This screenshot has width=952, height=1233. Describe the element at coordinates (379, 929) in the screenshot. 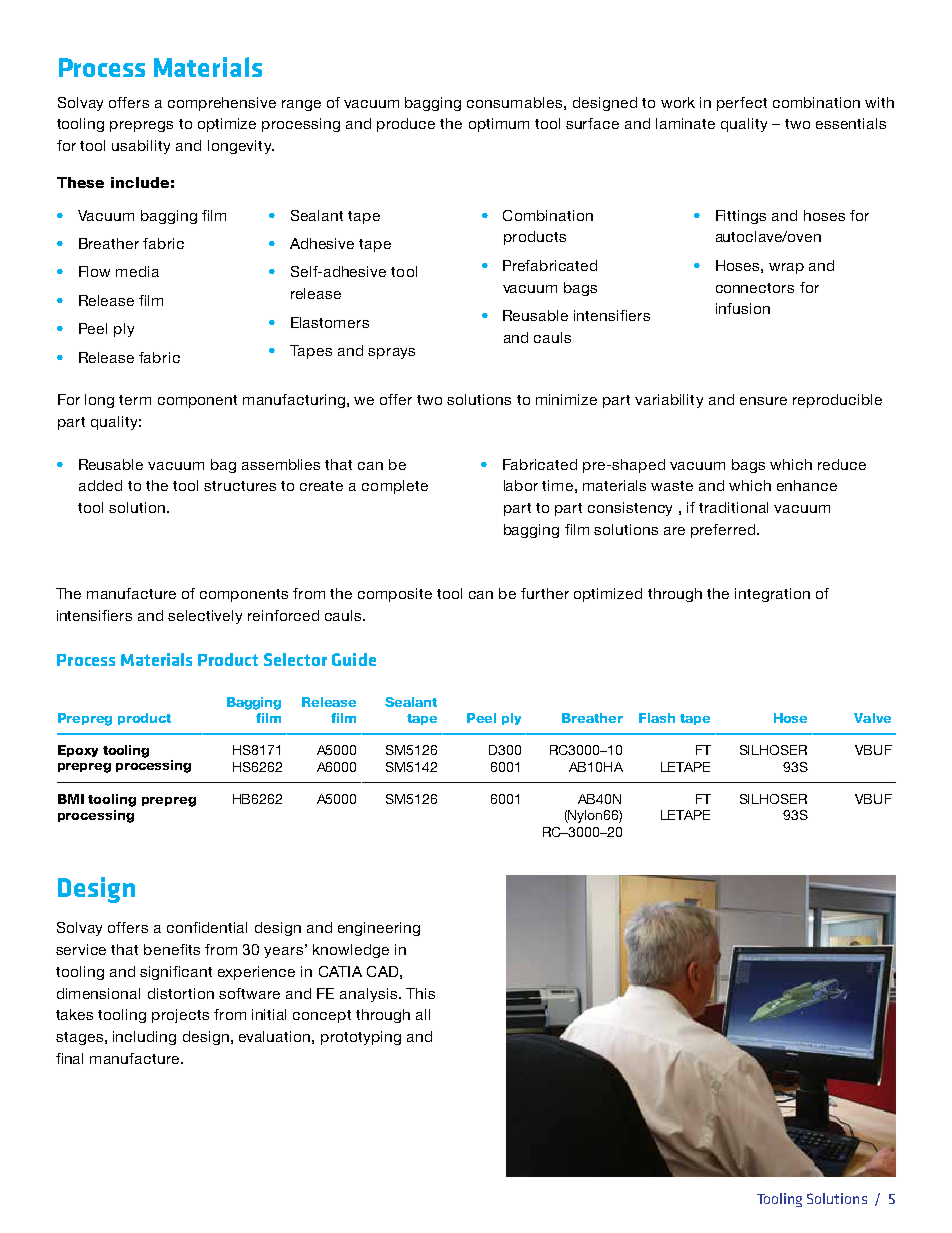

I see `engineering` at that location.
